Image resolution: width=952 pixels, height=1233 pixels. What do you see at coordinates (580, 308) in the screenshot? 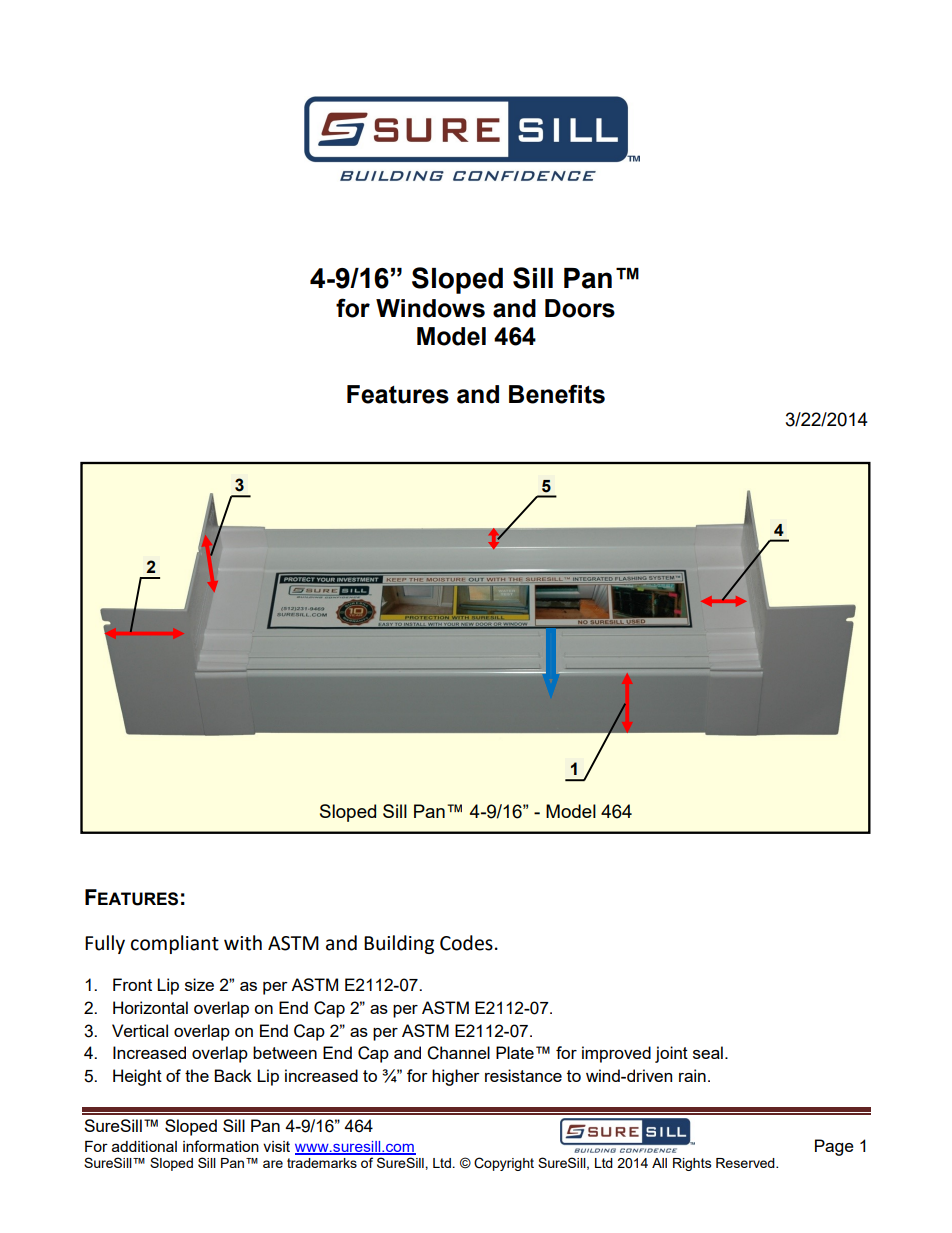
I see `Doors` at bounding box center [580, 308].
